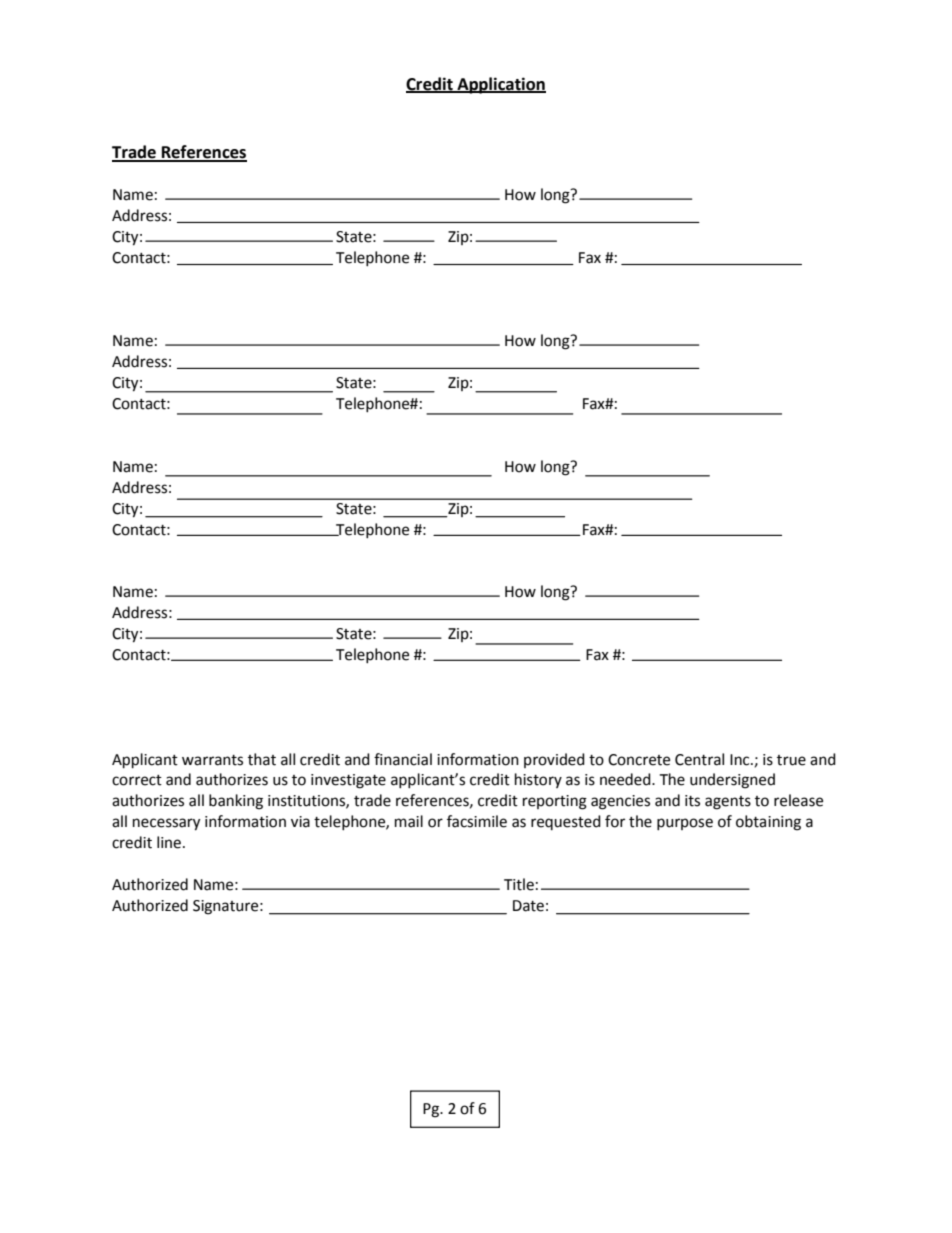 The width and height of the screenshot is (952, 1233). I want to click on history, so click(538, 780).
